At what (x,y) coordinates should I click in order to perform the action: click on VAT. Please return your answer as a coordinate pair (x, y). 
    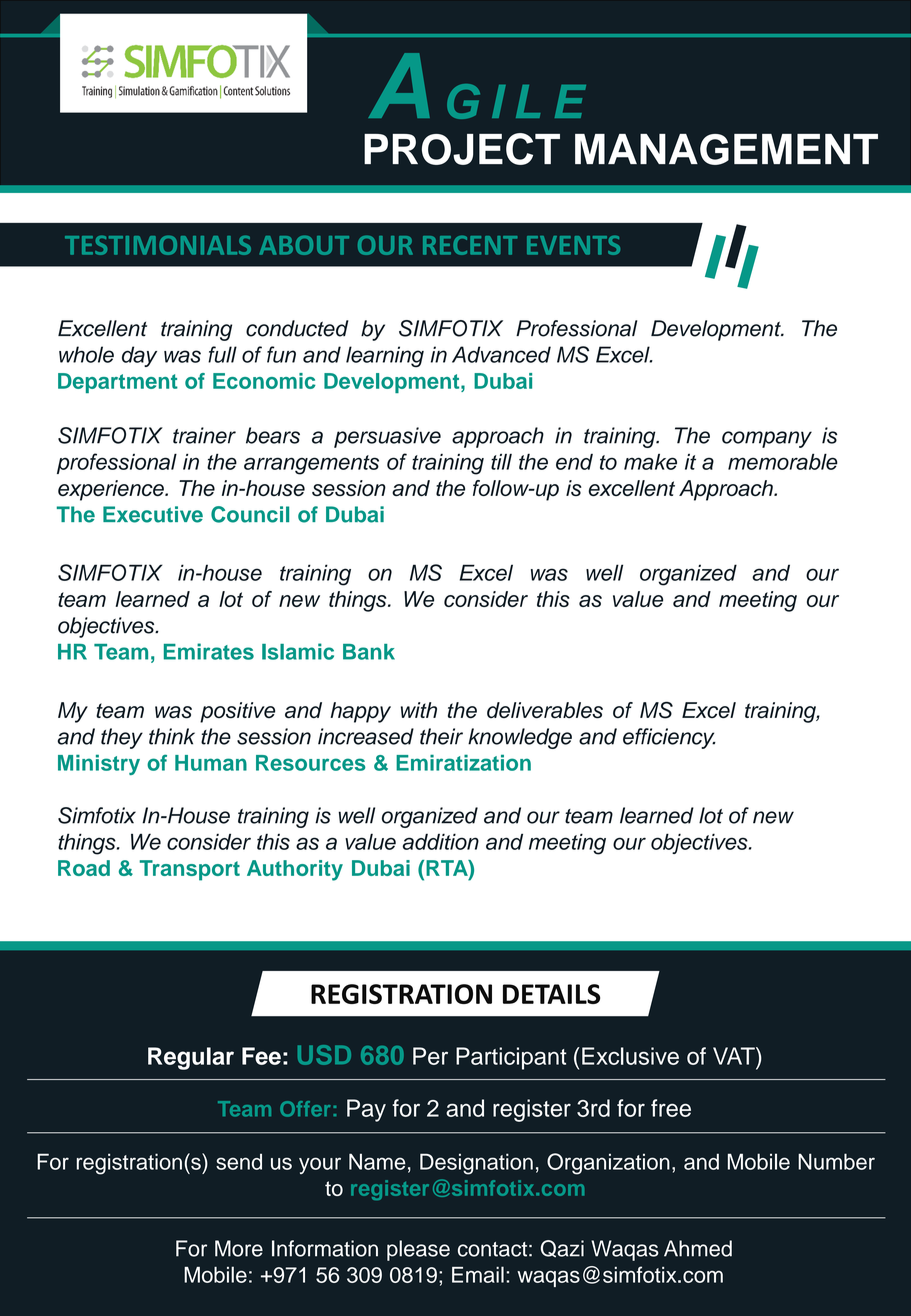
    Looking at the image, I should click on (735, 1056).
